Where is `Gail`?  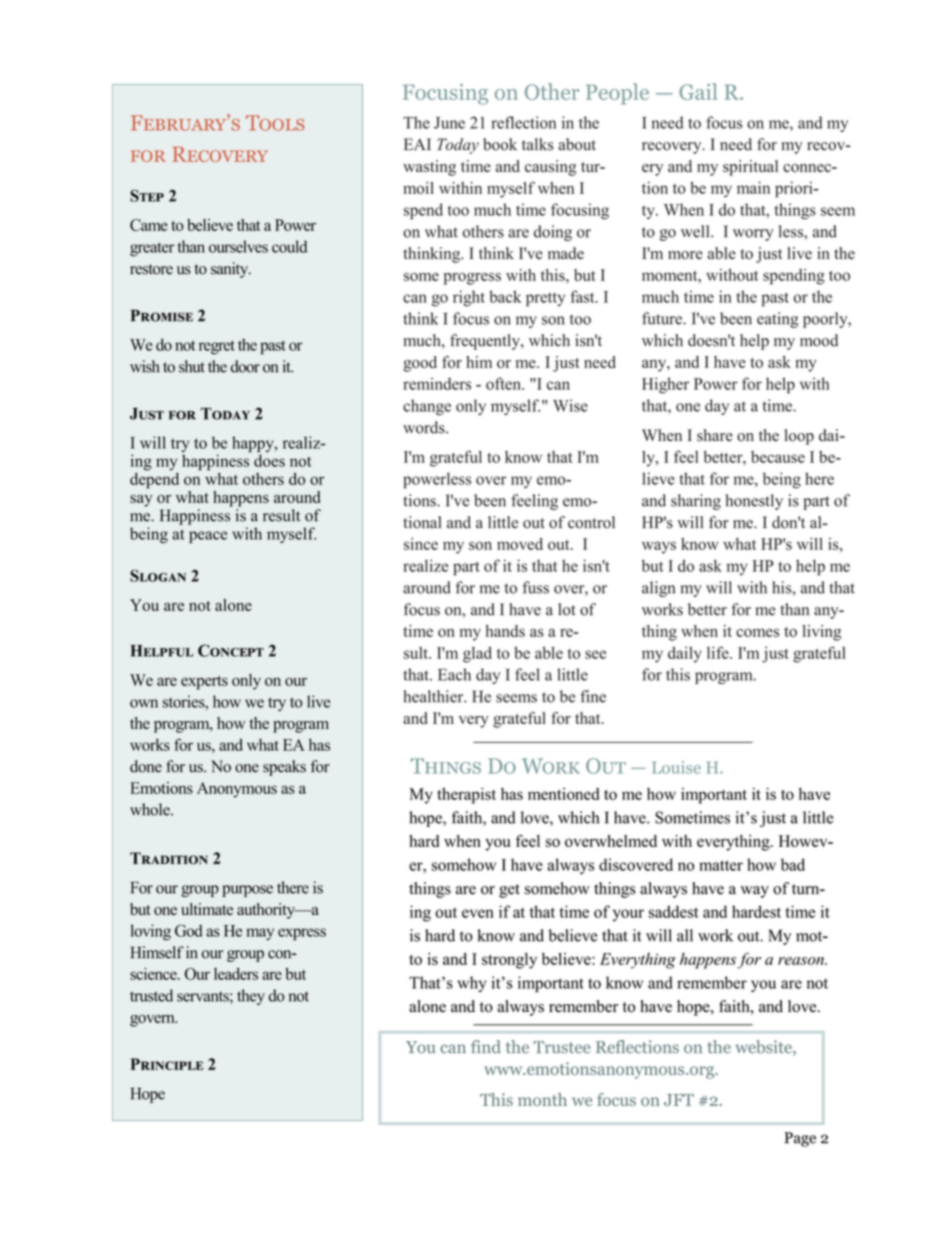 Gail is located at coordinates (698, 91).
